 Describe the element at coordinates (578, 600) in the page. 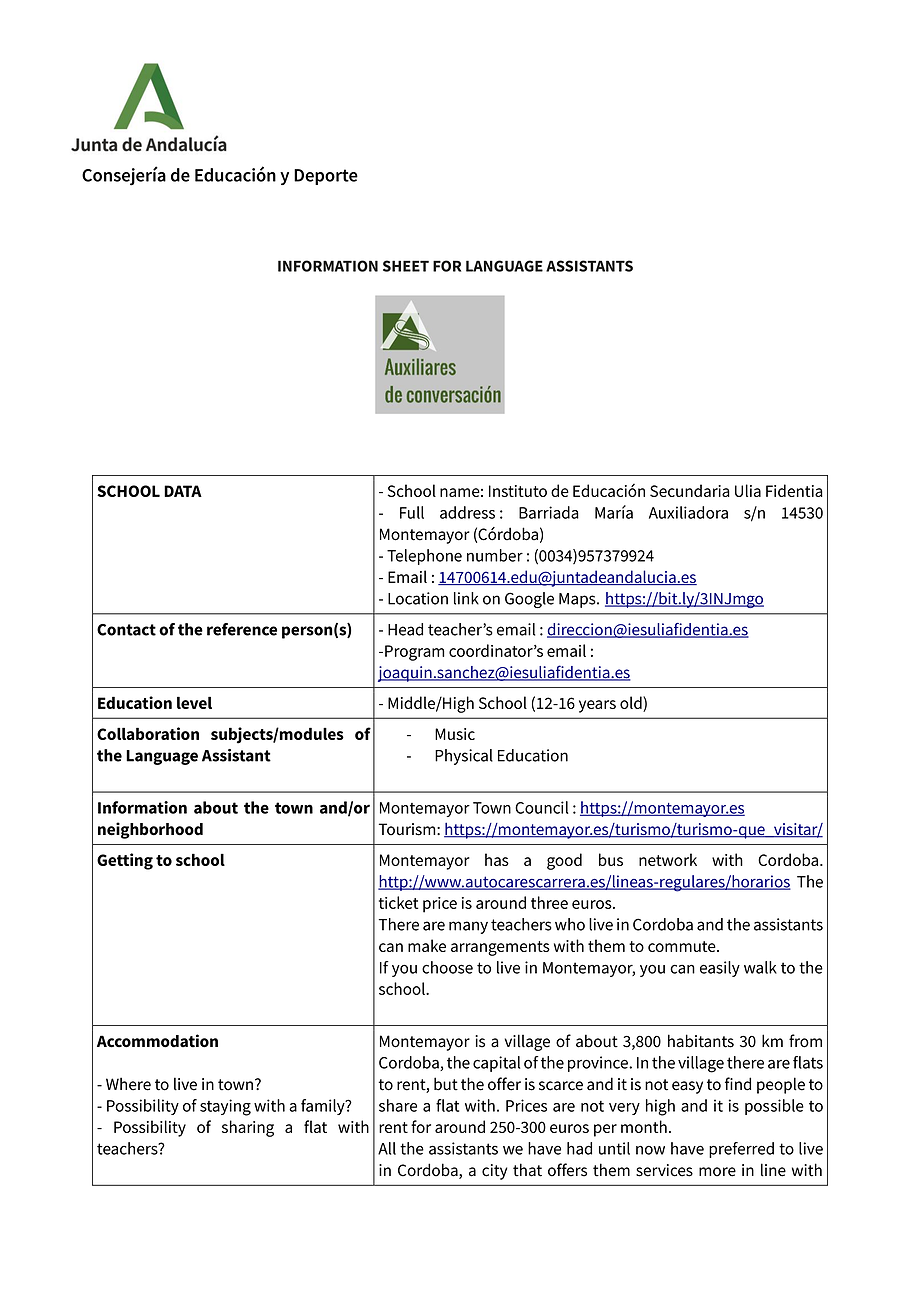

I see `Maps` at that location.
